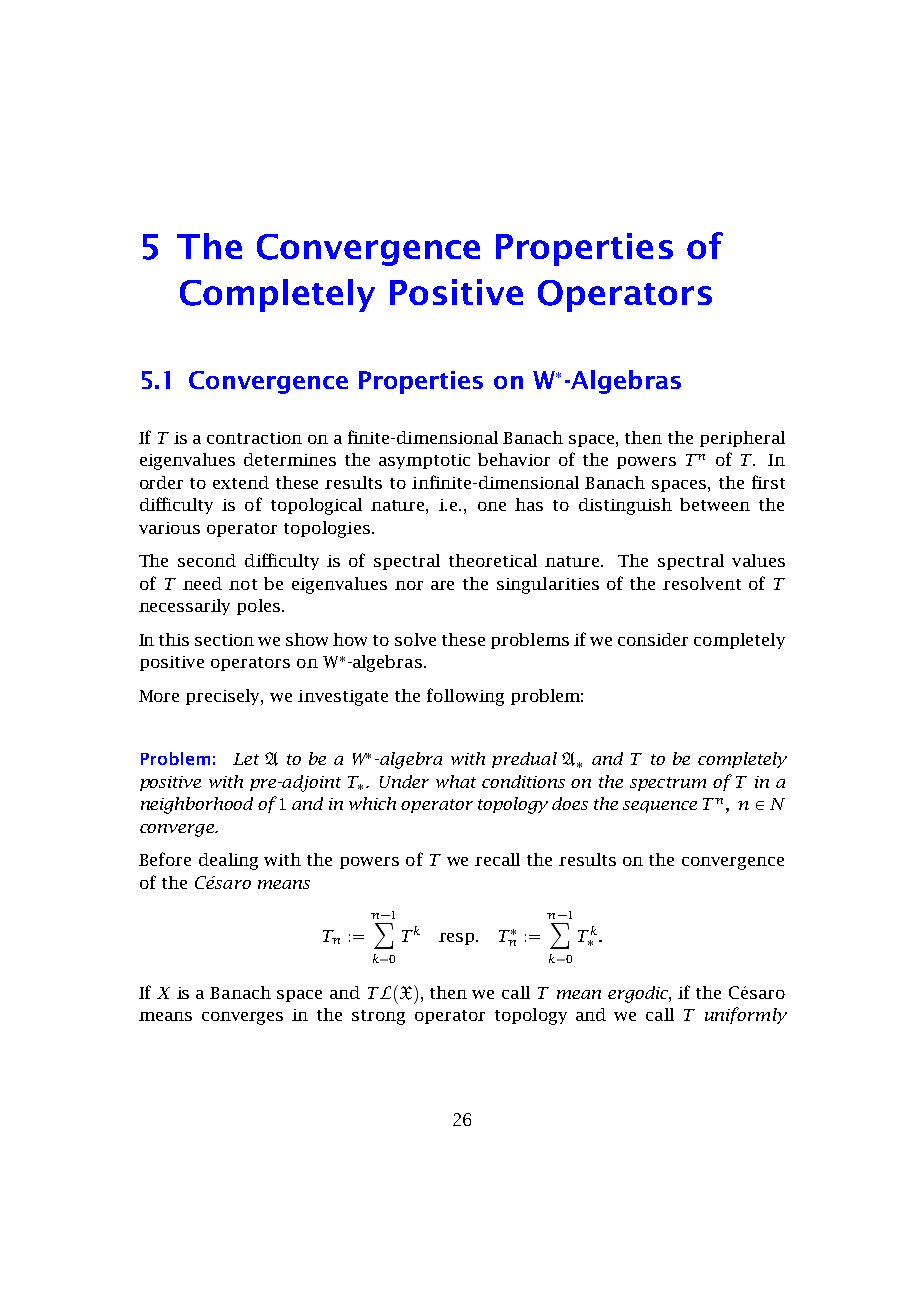 This document has height=1308, width=924. Describe the element at coordinates (660, 807) in the document. I see `sequence` at that location.
